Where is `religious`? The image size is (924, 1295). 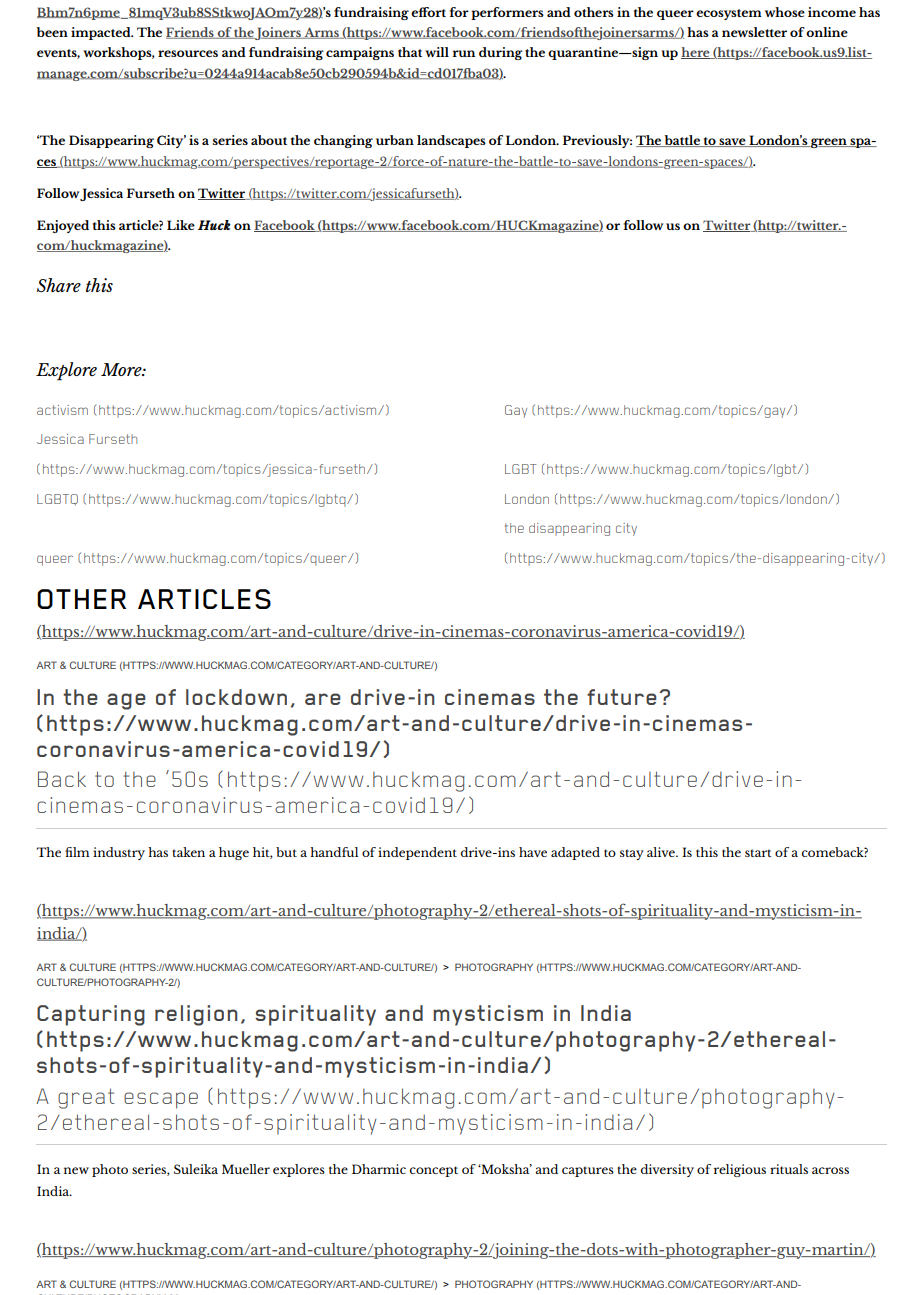
religious is located at coordinates (740, 1170).
